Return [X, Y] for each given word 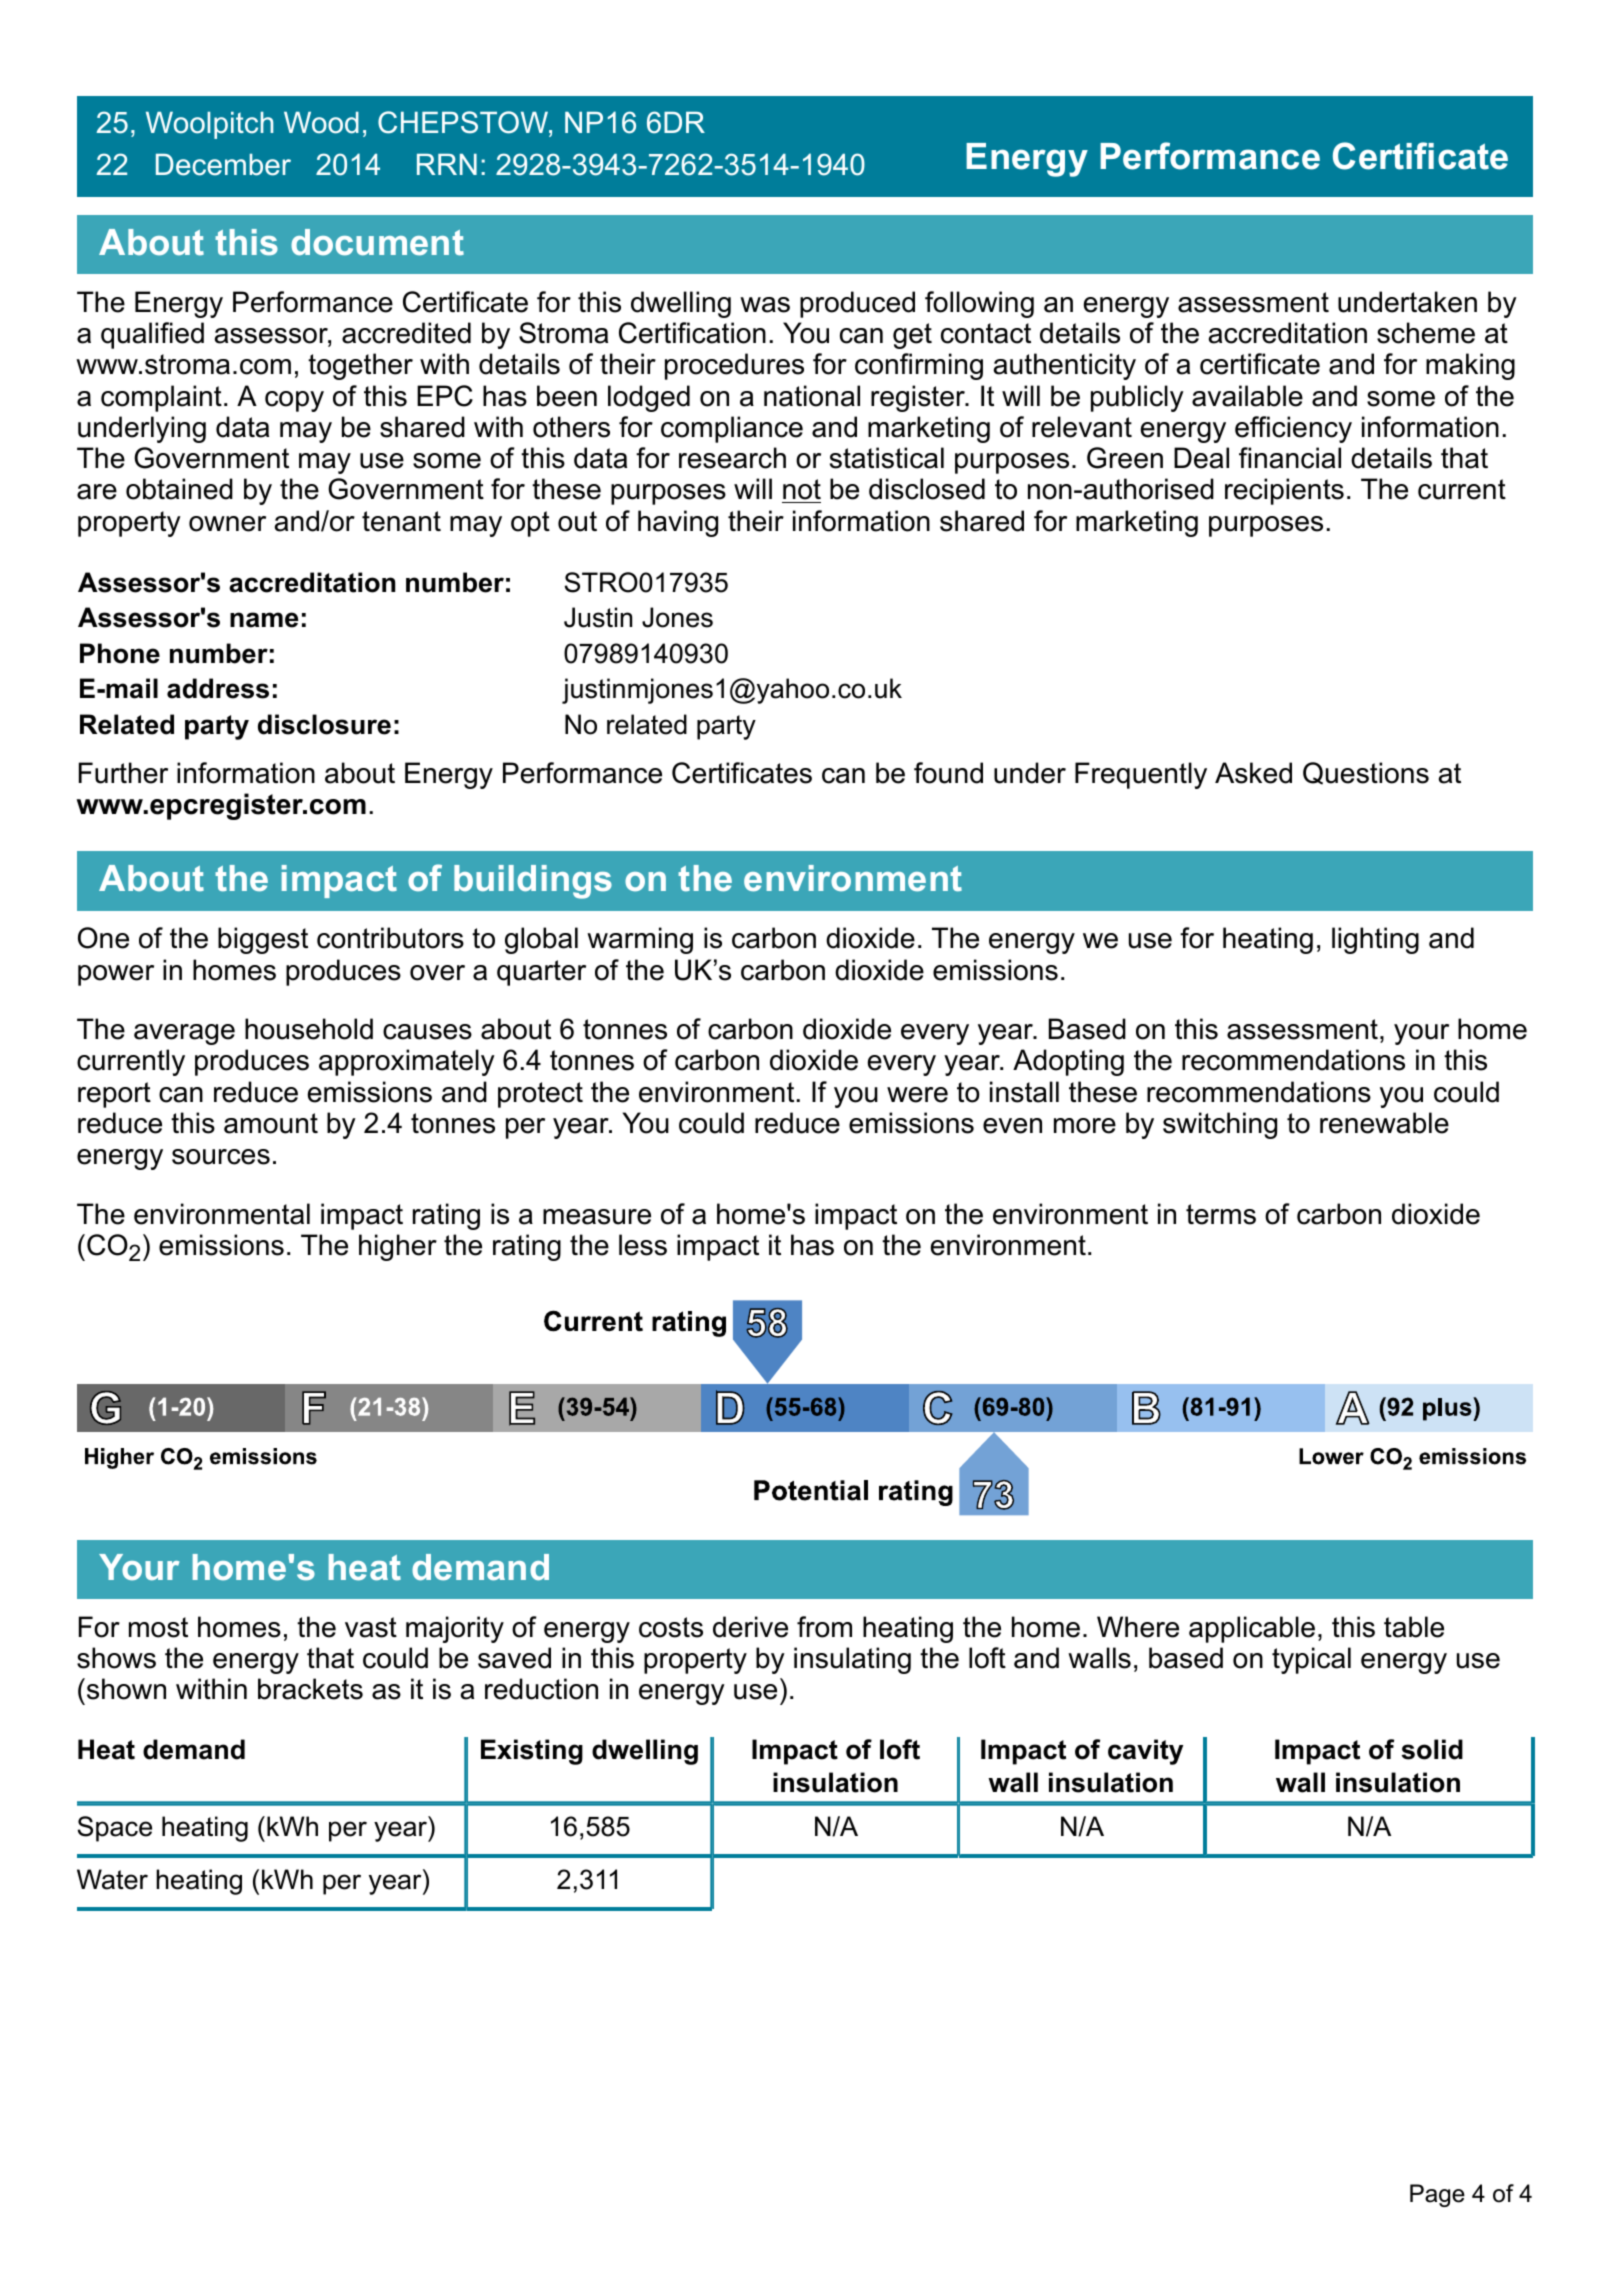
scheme [1426, 333]
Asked [1253, 773]
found [948, 773]
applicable [1252, 1629]
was [765, 305]
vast [371, 1627]
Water [112, 1879]
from [824, 1627]
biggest [263, 940]
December [223, 165]
